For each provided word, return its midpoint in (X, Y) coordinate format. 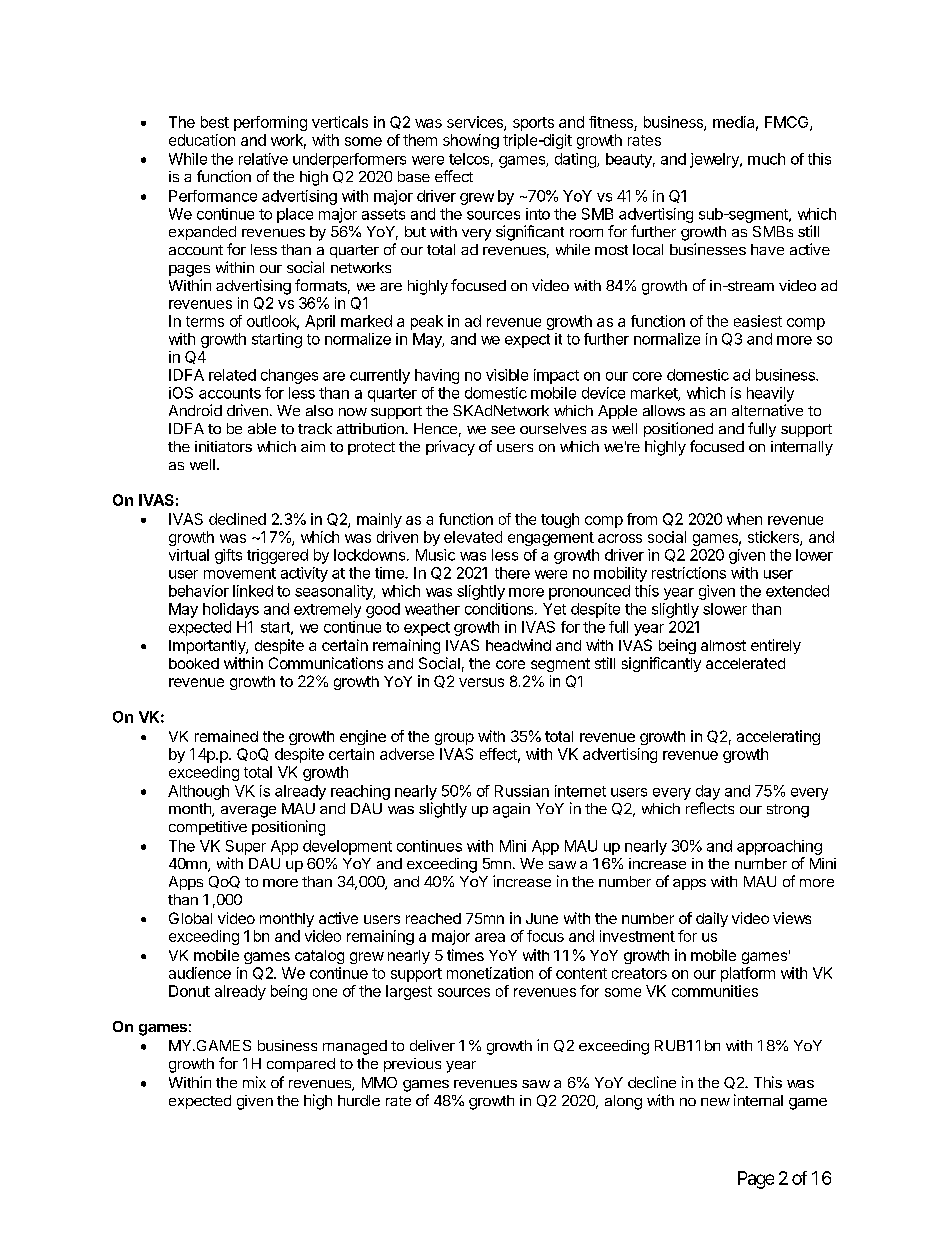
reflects (710, 808)
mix (254, 1082)
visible (507, 375)
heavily (770, 394)
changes (289, 376)
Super (246, 847)
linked (253, 591)
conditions (500, 609)
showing (471, 141)
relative (263, 159)
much (766, 159)
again (511, 810)
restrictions (689, 573)
